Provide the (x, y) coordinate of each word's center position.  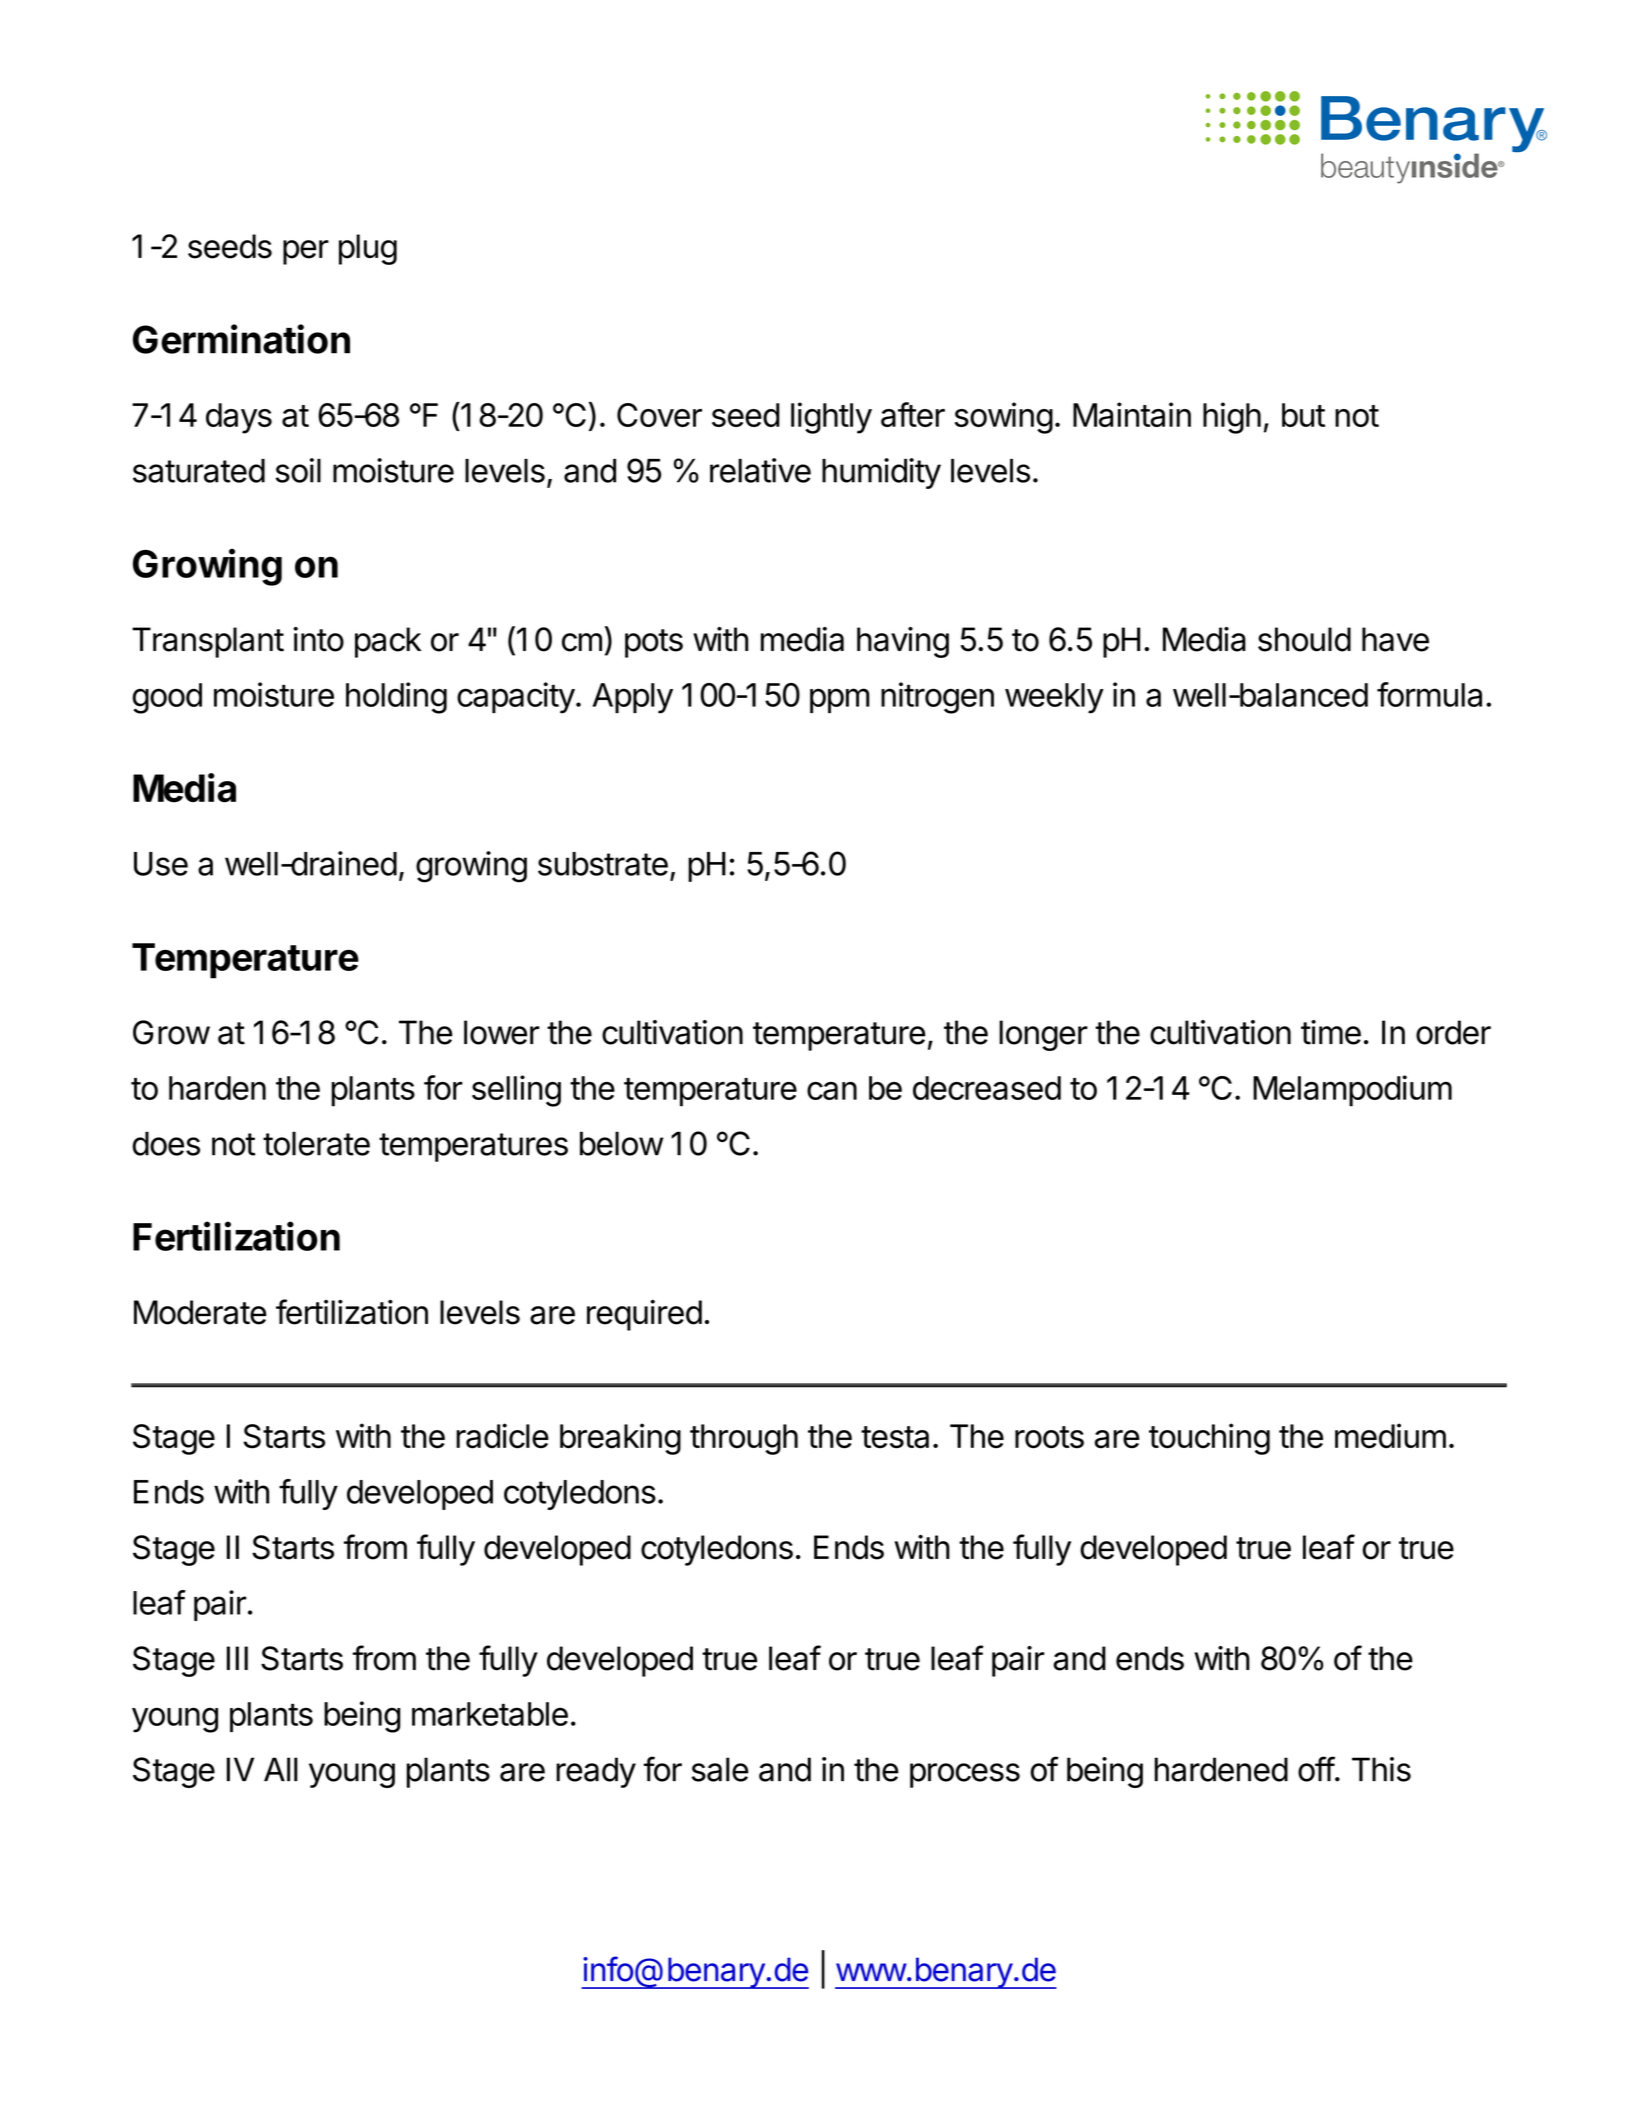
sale (720, 1769)
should (1304, 639)
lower (502, 1032)
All (281, 1769)
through (744, 1439)
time (1331, 1032)
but (1303, 415)
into (318, 639)
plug (368, 249)
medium (1390, 1436)
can (832, 1091)
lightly (831, 418)
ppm (840, 700)
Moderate (200, 1312)
